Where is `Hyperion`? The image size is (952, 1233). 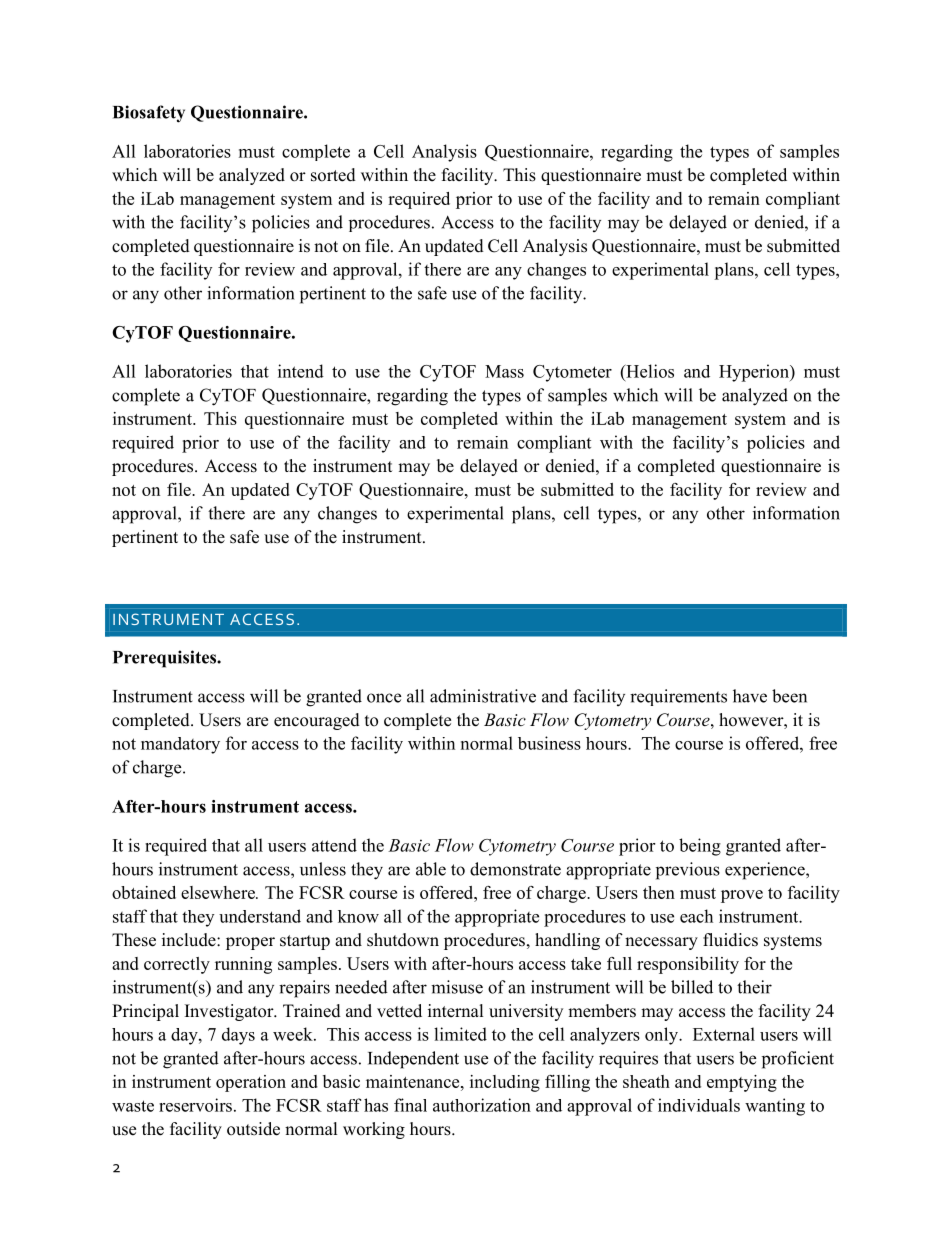 Hyperion is located at coordinates (755, 373).
